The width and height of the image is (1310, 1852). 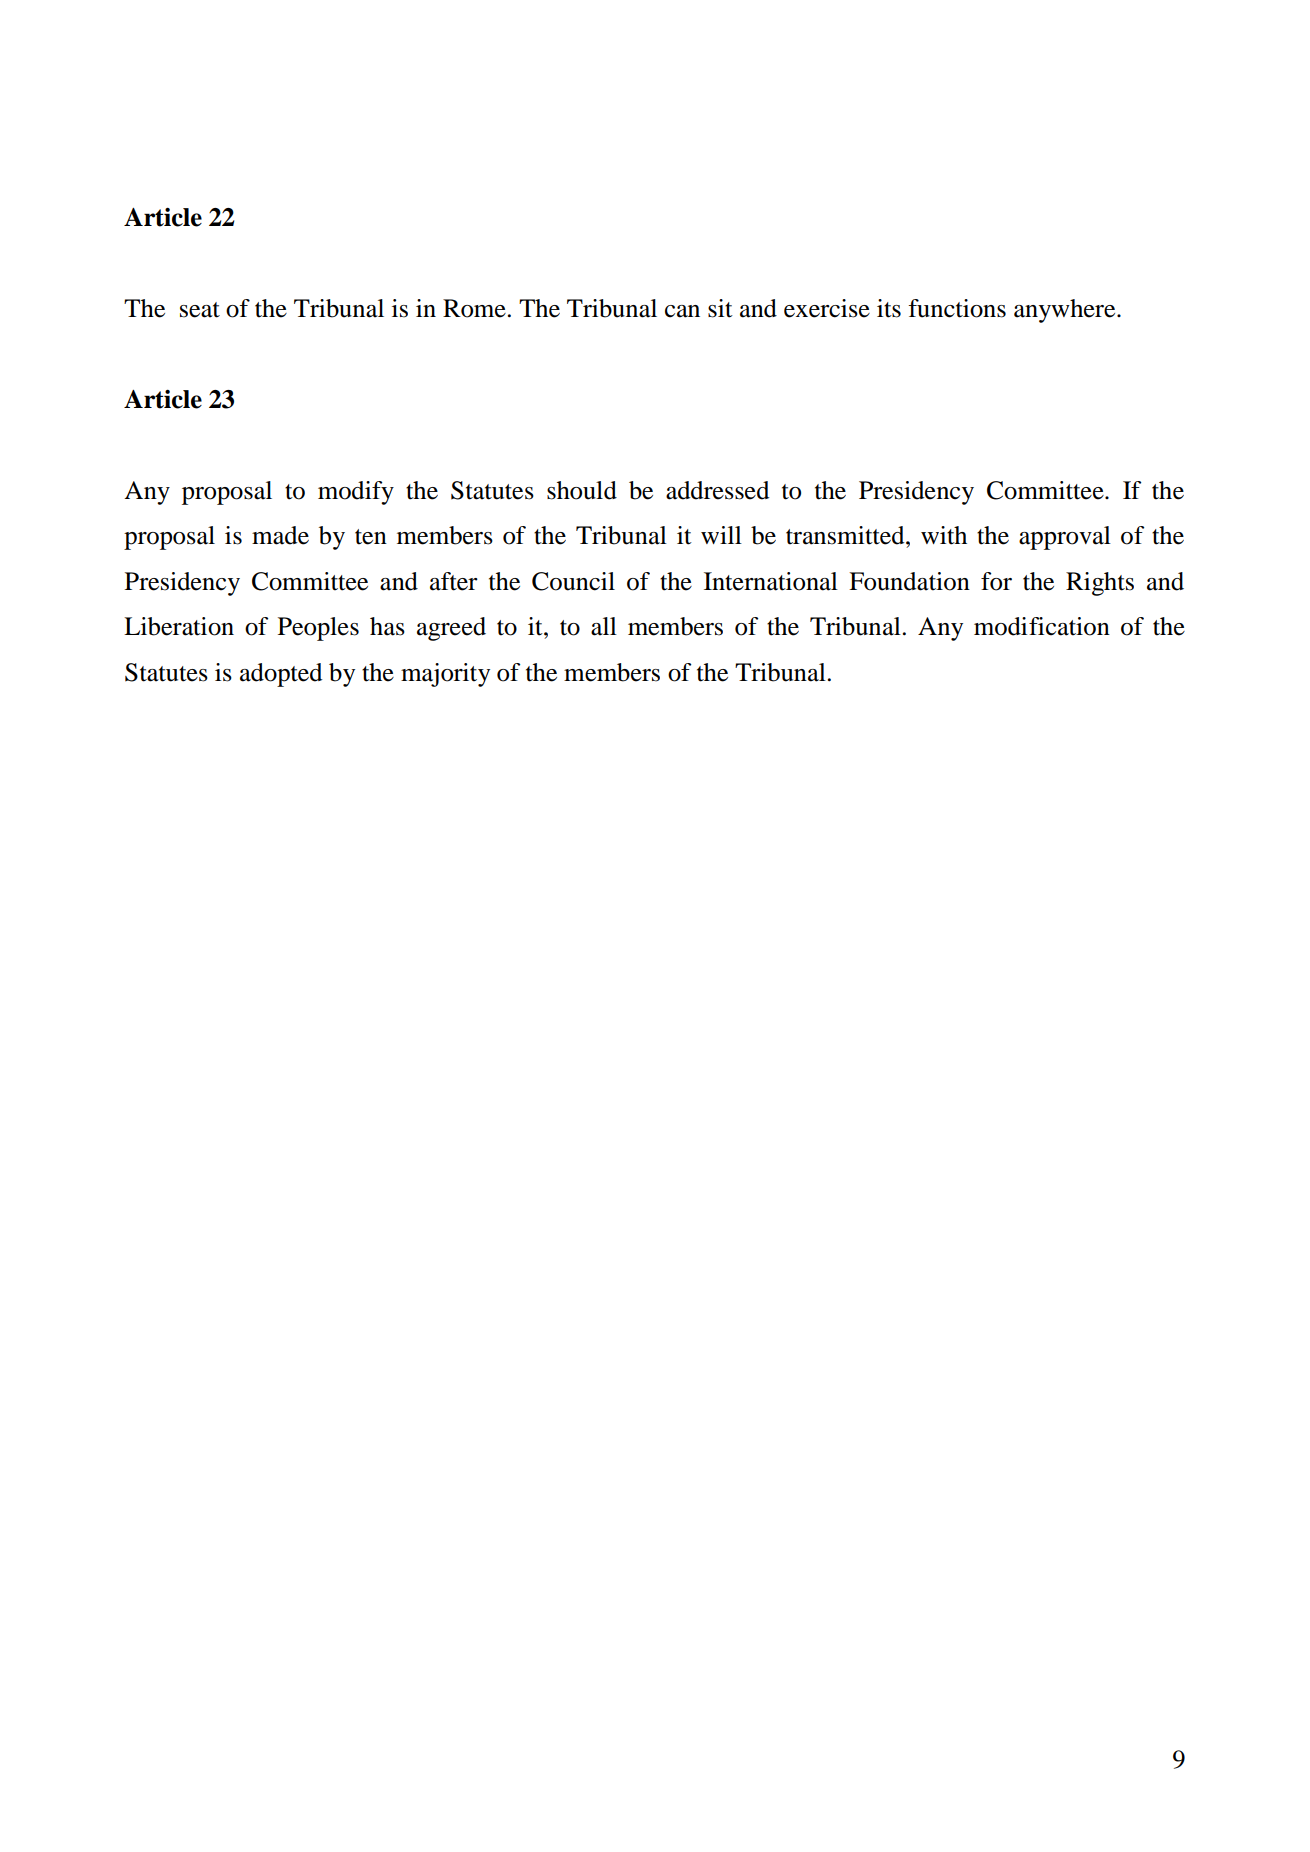 I want to click on functions, so click(x=957, y=308).
